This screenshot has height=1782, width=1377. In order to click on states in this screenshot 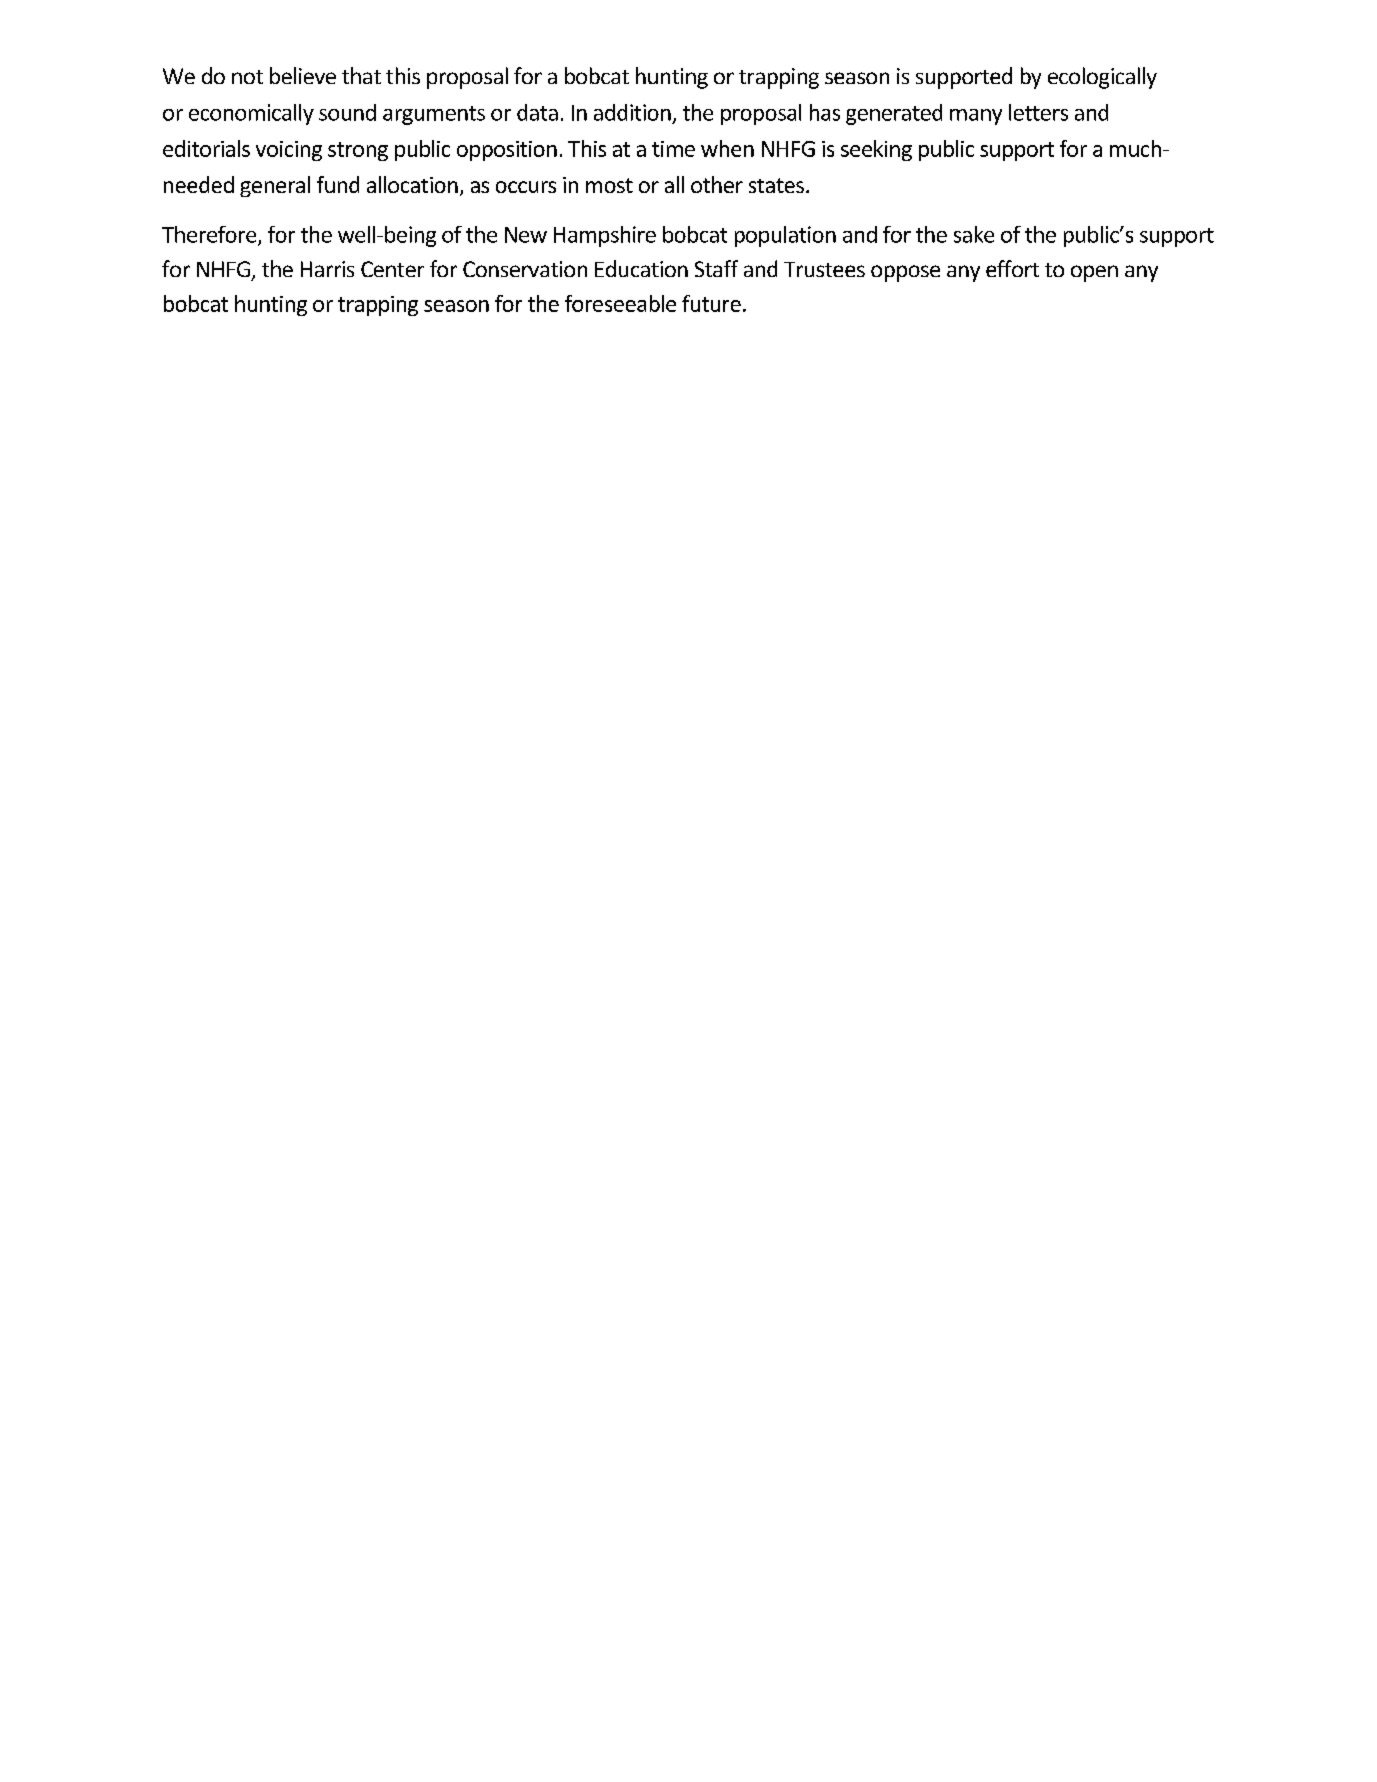, I will do `click(778, 185)`.
